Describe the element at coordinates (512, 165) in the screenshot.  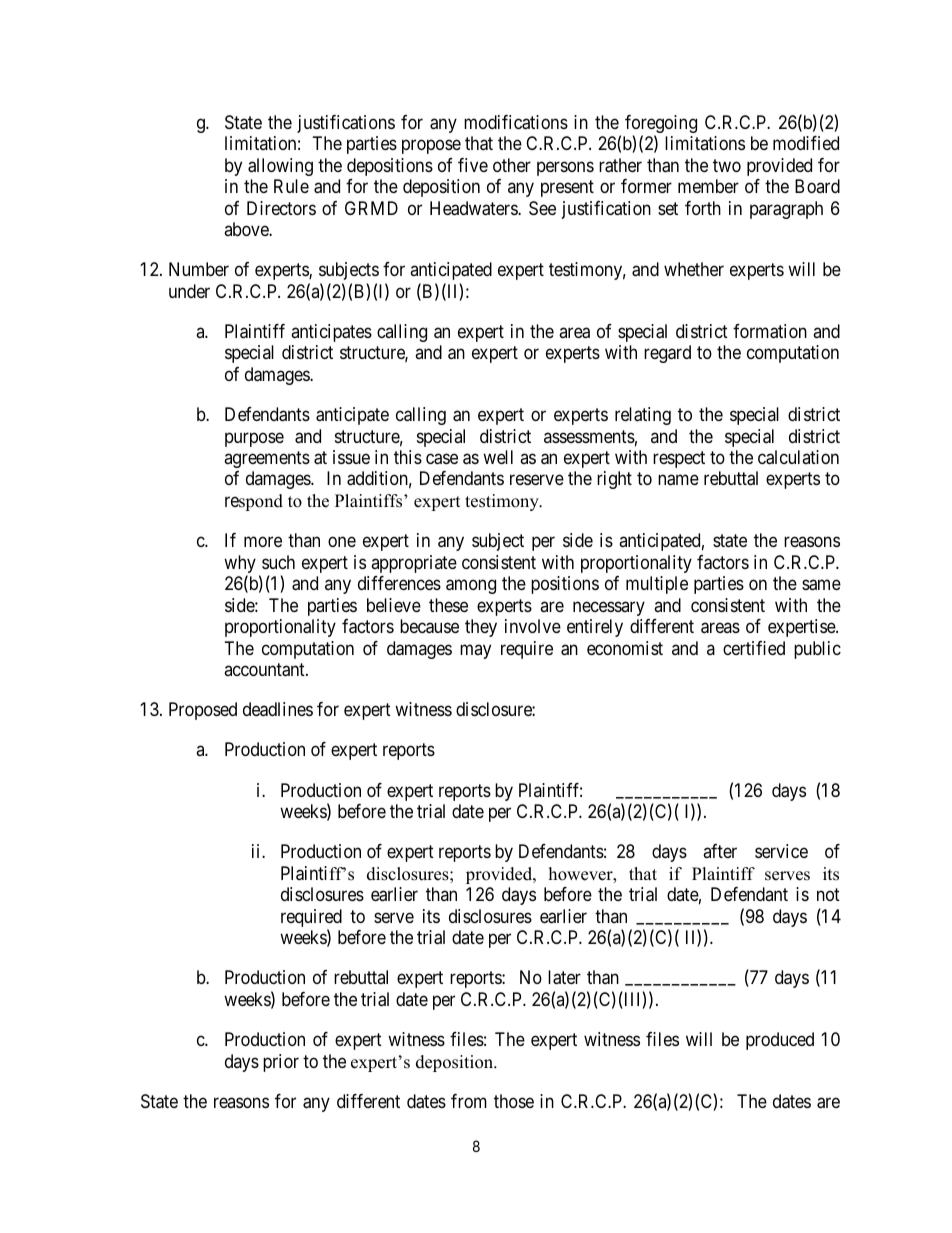
I see `other` at that location.
